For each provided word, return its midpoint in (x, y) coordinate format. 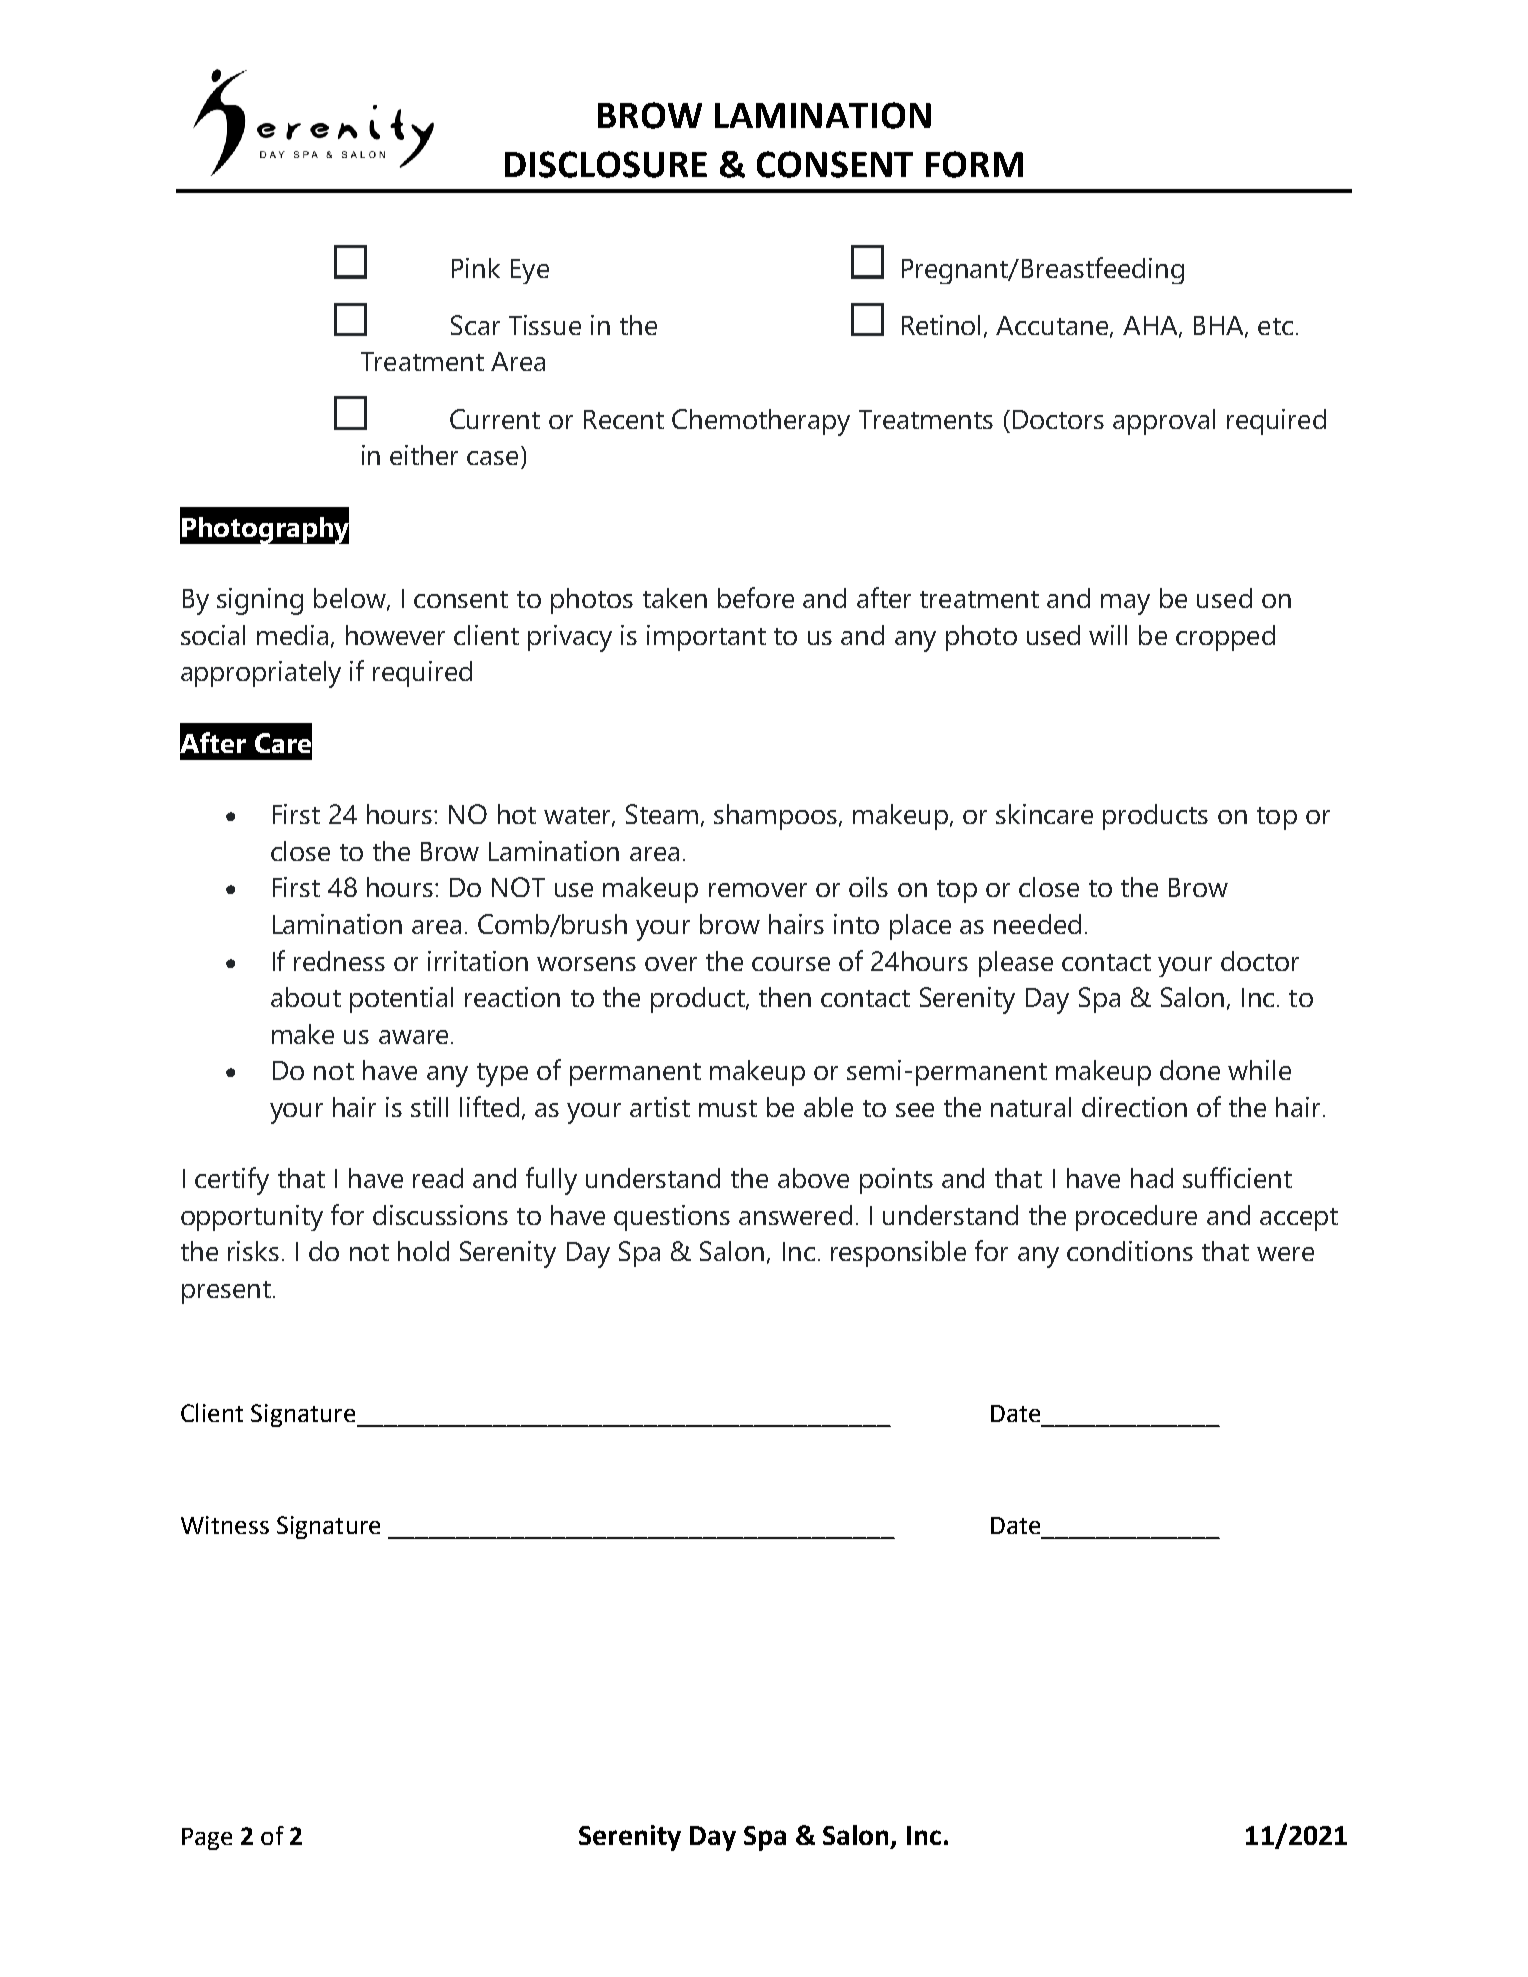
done (1190, 1070)
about (306, 997)
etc (1275, 326)
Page (207, 1839)
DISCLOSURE (606, 164)
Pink (476, 268)
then (785, 997)
